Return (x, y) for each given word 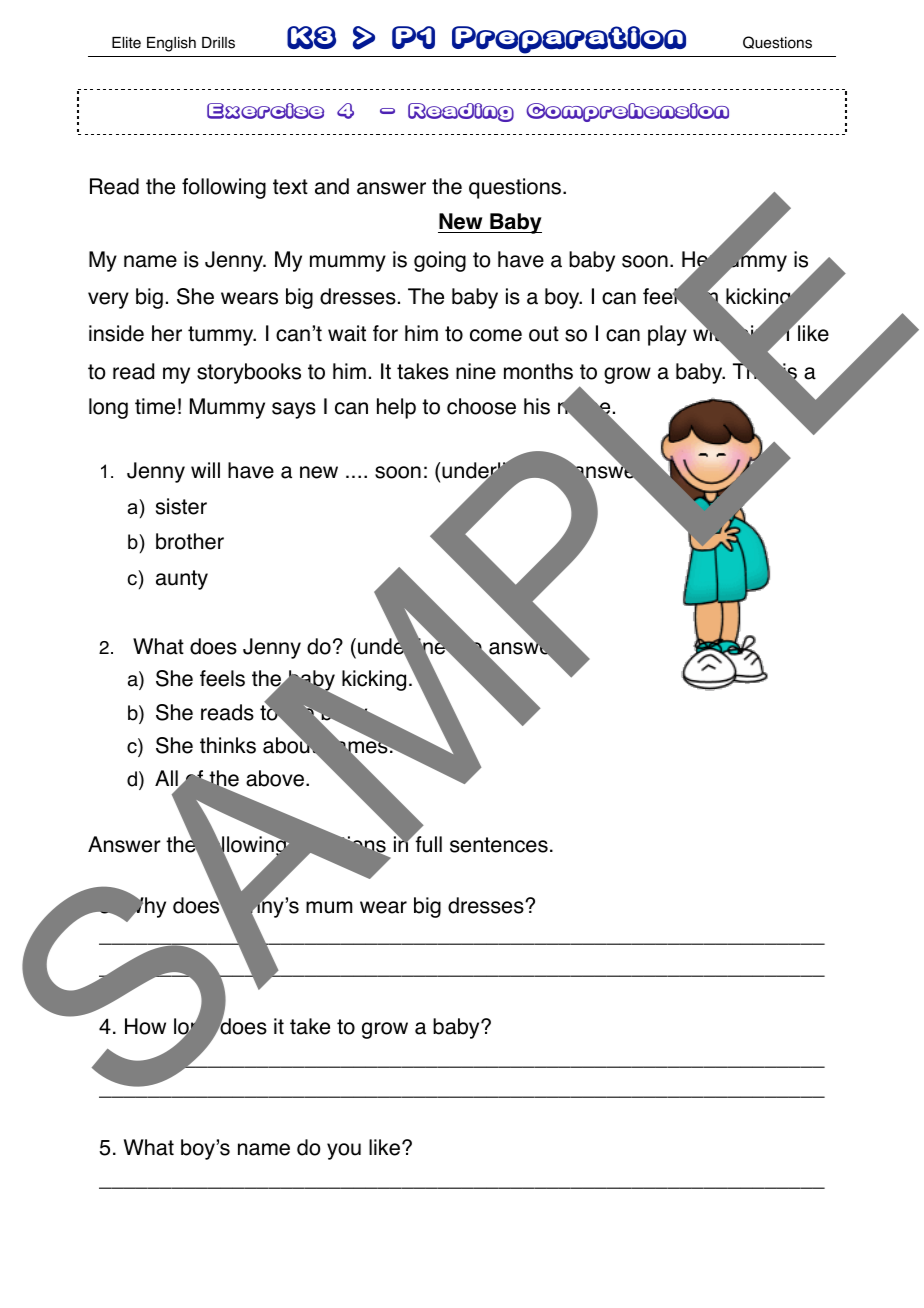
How (145, 1026)
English (171, 44)
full (427, 844)
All (167, 779)
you (344, 1151)
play (667, 335)
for (385, 333)
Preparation (569, 40)
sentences (499, 845)
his (537, 406)
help (396, 408)
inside (116, 333)
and (332, 186)
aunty (182, 580)
